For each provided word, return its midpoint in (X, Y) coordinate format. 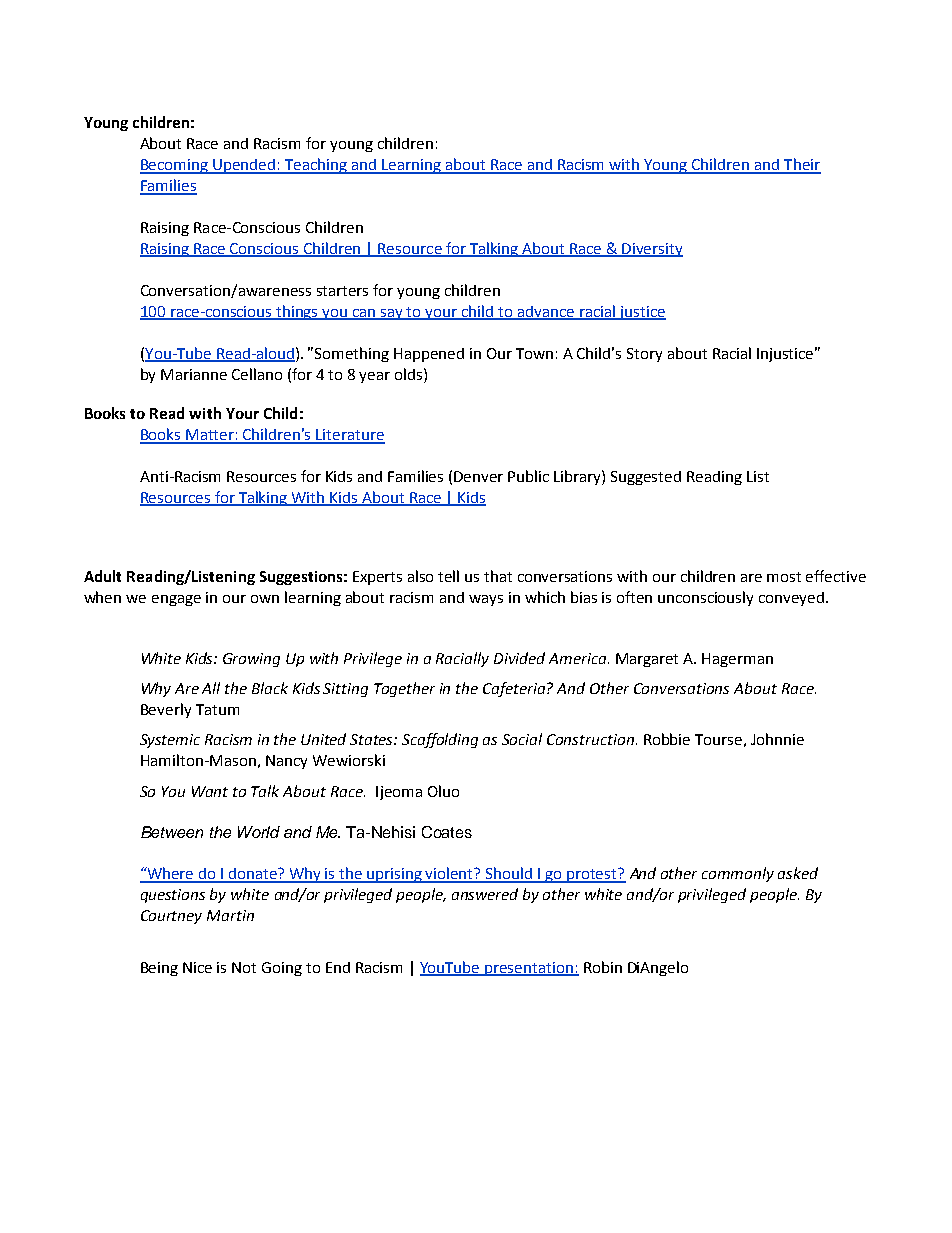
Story (644, 355)
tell (448, 576)
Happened (429, 355)
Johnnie (777, 739)
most (784, 577)
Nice (197, 967)
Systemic (170, 741)
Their (801, 165)
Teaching (316, 166)
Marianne (194, 374)
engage (176, 600)
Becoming (175, 166)
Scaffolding (440, 740)
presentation (529, 969)
